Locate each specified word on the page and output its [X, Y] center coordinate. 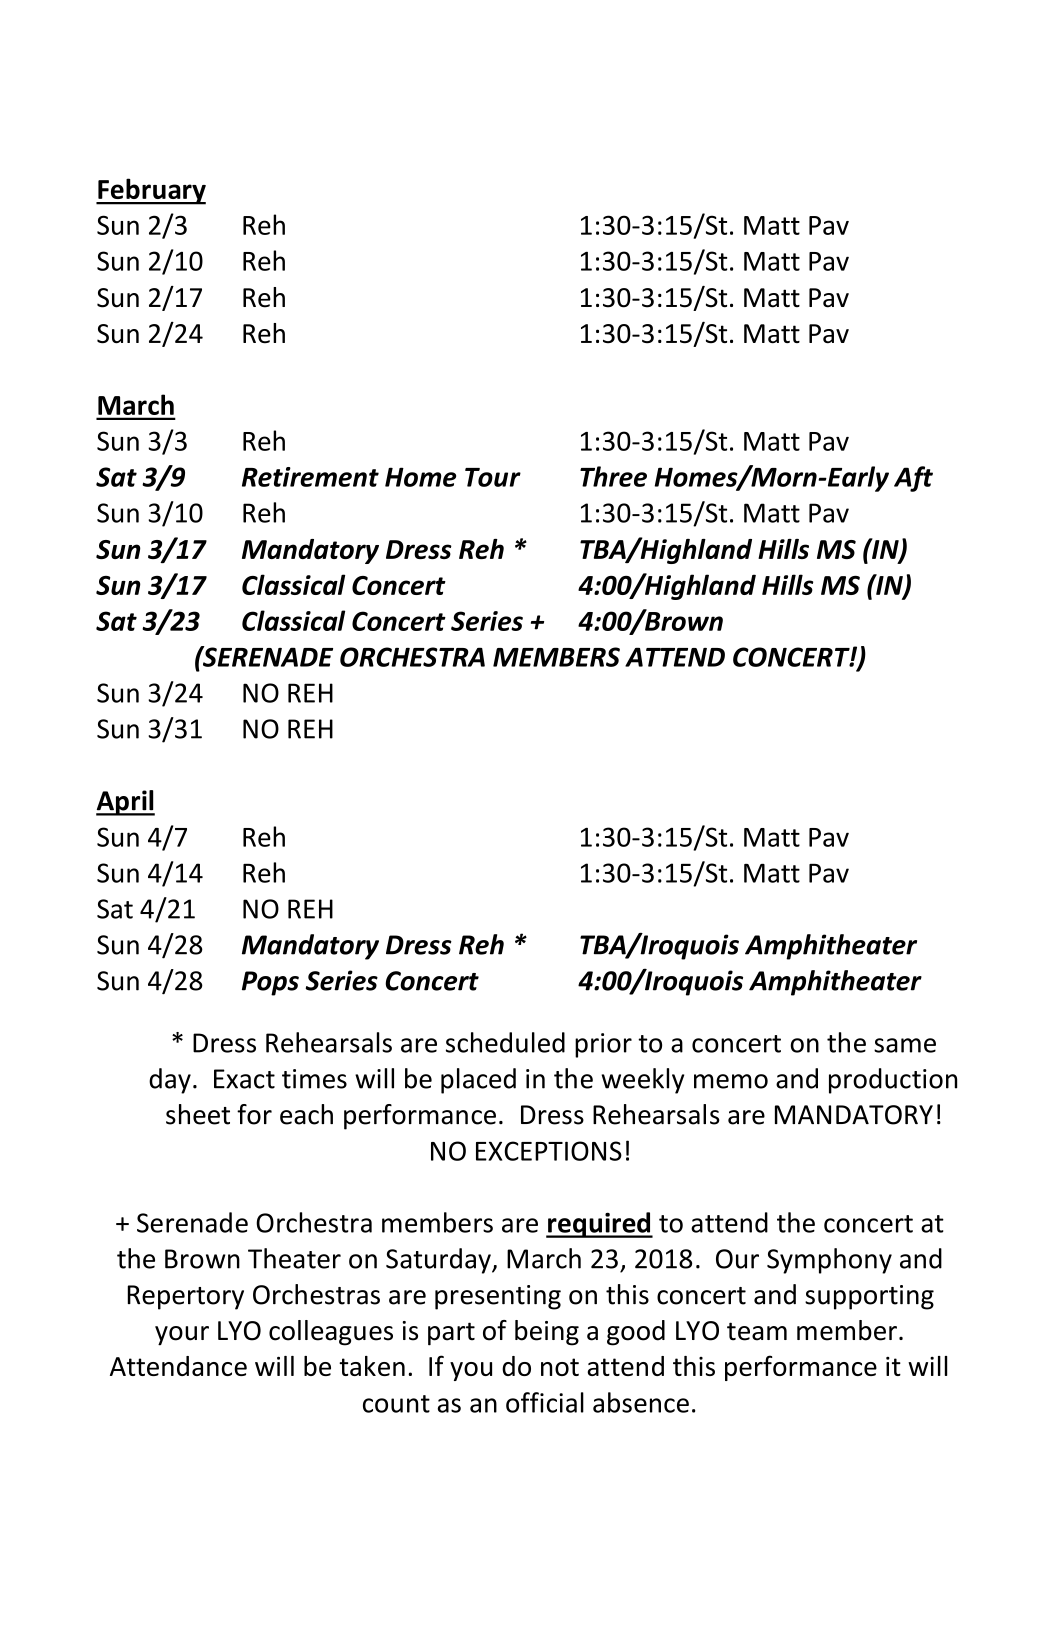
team [757, 1331]
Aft [913, 479]
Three [613, 476]
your [182, 1336]
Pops [270, 983]
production [893, 1081]
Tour [493, 477]
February [151, 191]
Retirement [310, 477]
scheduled [505, 1042]
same [905, 1045]
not [560, 1367]
